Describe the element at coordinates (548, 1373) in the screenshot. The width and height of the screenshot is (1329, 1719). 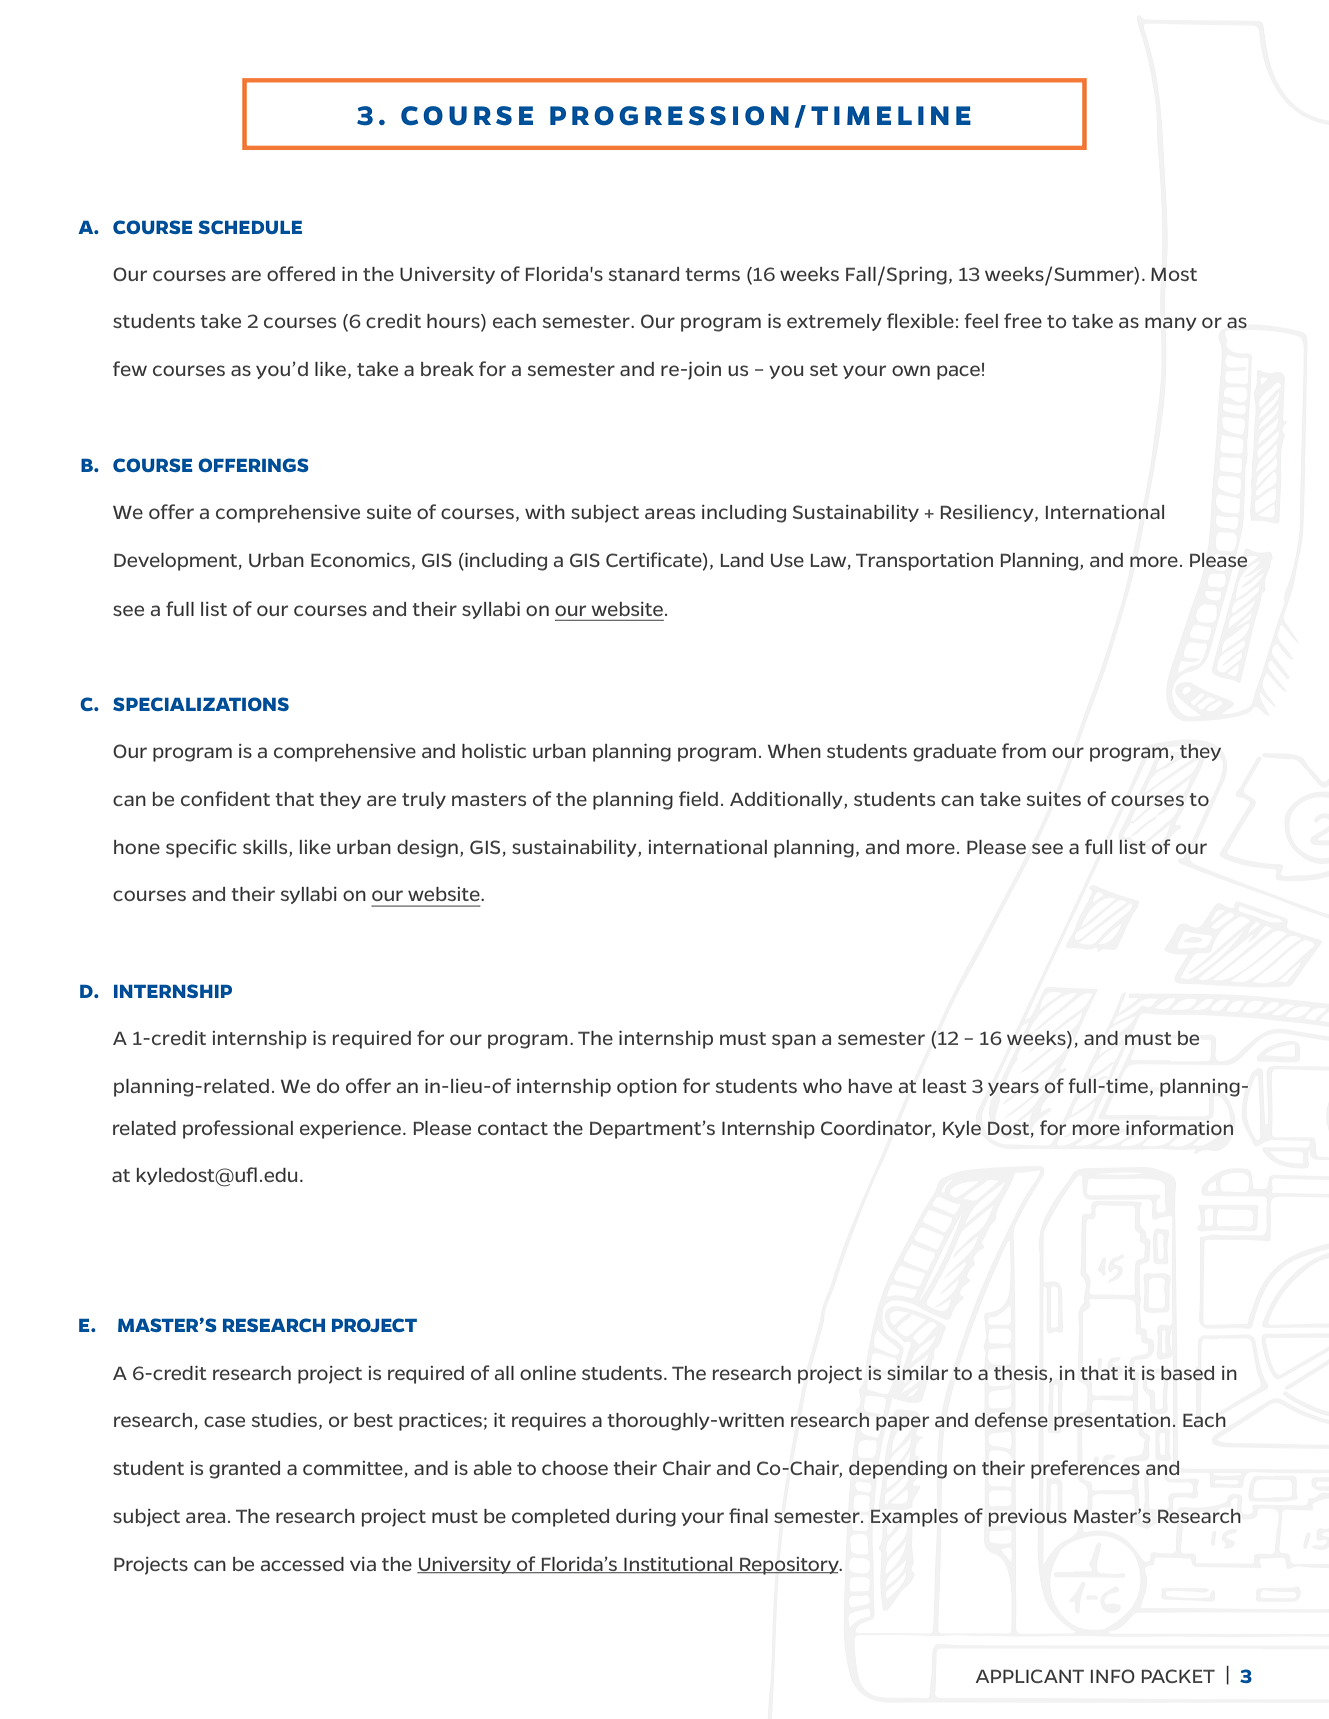
I see `online` at that location.
